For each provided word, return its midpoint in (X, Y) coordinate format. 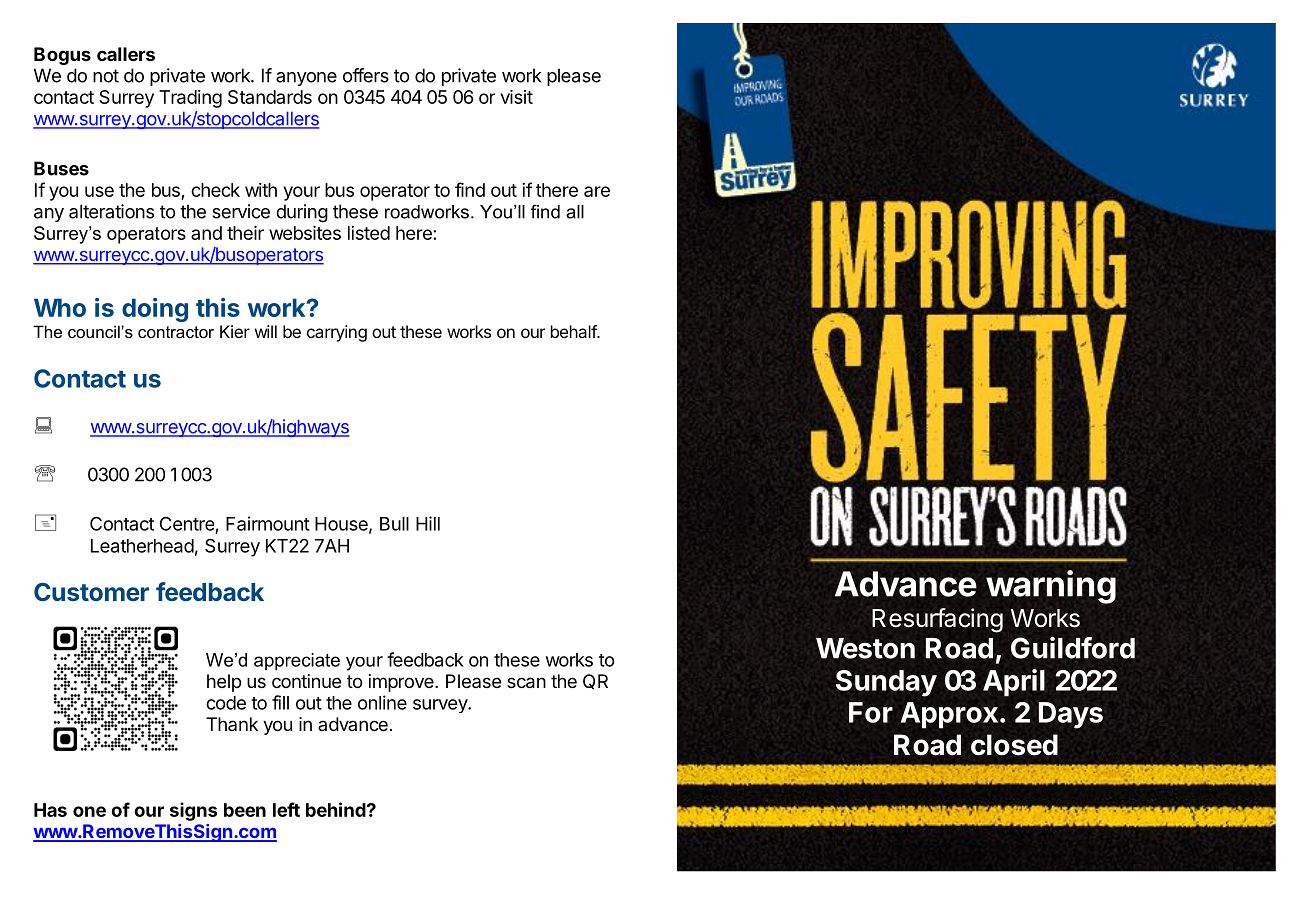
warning (1051, 587)
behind (336, 809)
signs (194, 811)
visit (517, 97)
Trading (190, 99)
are (597, 191)
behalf (574, 331)
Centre (187, 524)
